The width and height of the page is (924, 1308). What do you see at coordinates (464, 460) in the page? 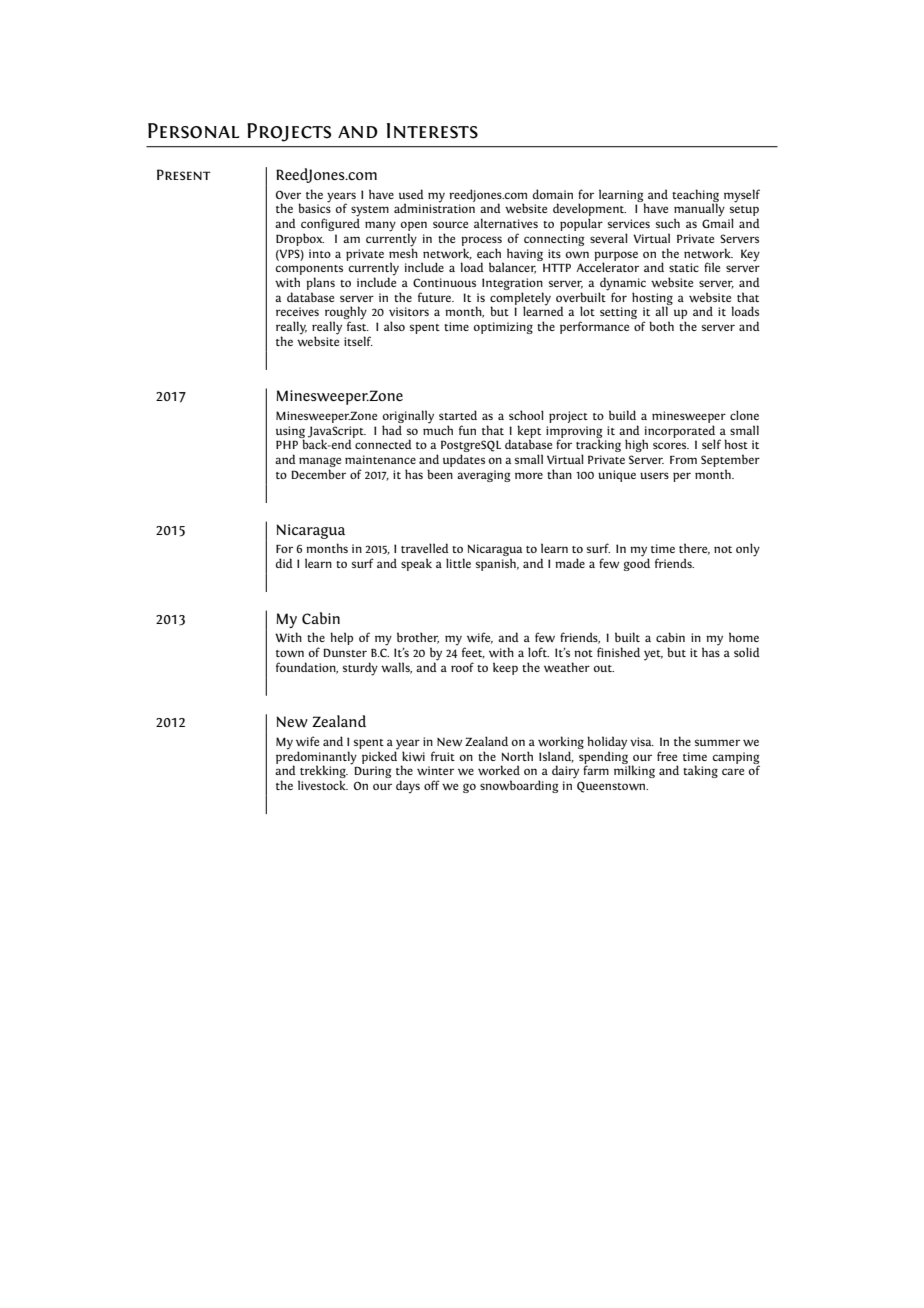
I see `updates` at bounding box center [464, 460].
